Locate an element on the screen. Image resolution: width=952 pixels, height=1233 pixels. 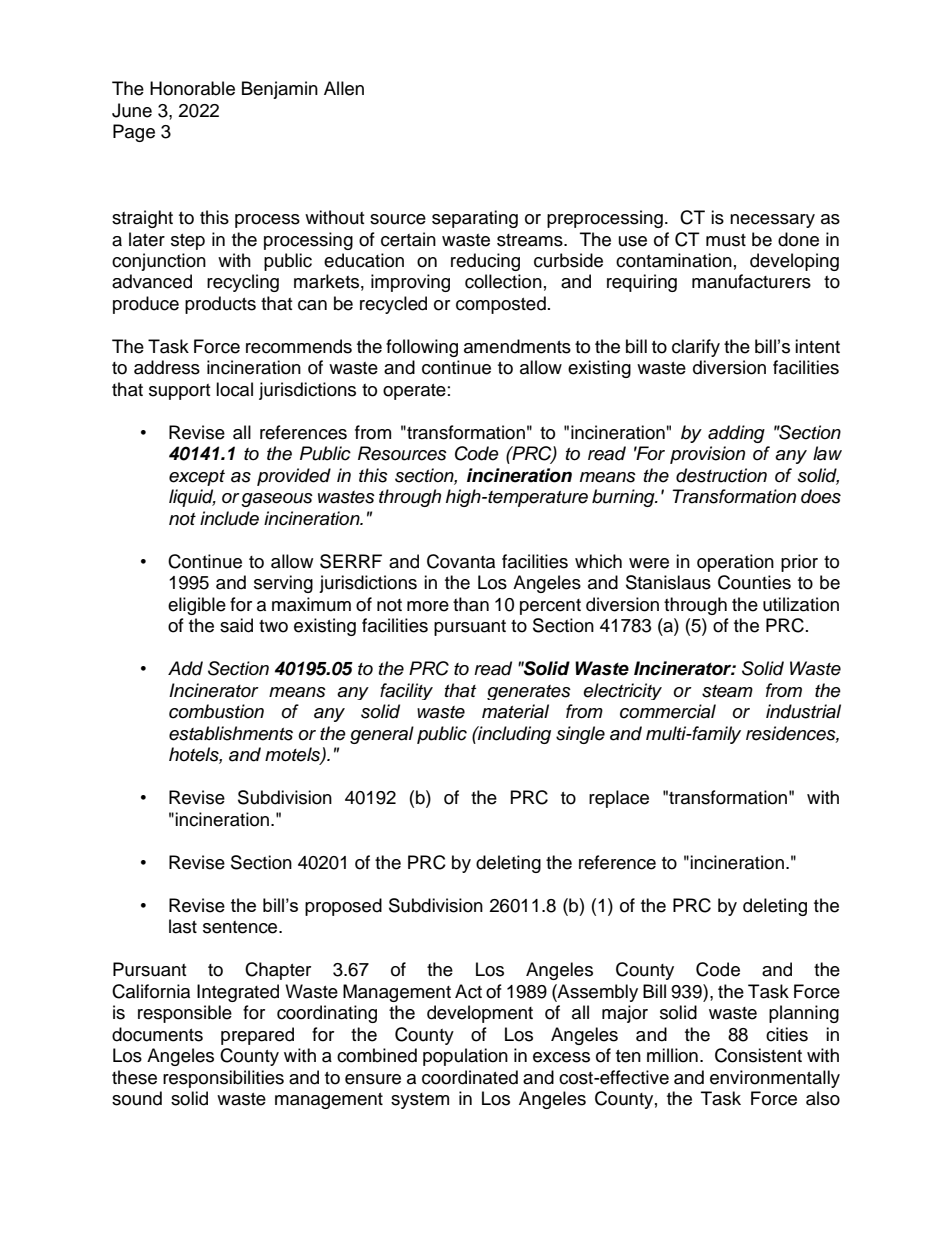
adding is located at coordinates (736, 434).
